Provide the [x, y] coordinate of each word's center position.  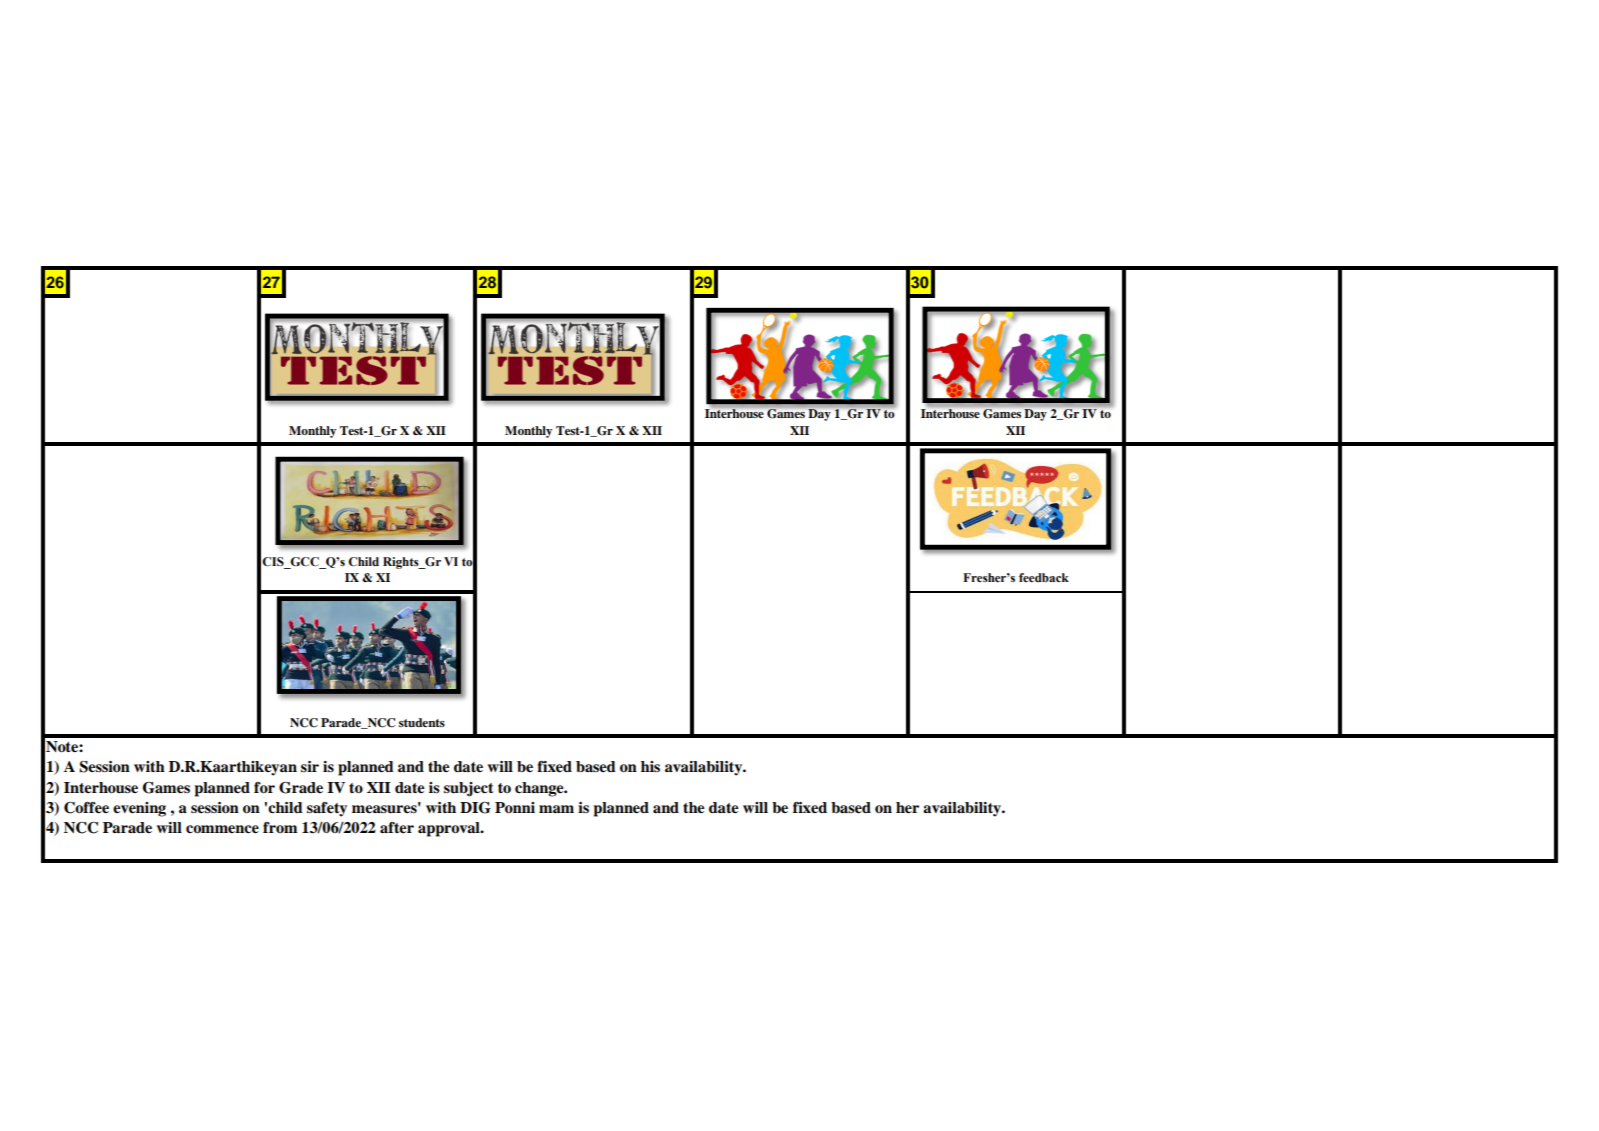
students [422, 722]
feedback [1044, 577]
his [650, 766]
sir [310, 766]
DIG [475, 808]
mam [556, 809]
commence [222, 829]
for [264, 788]
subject [469, 789]
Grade [301, 788]
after [397, 827]
